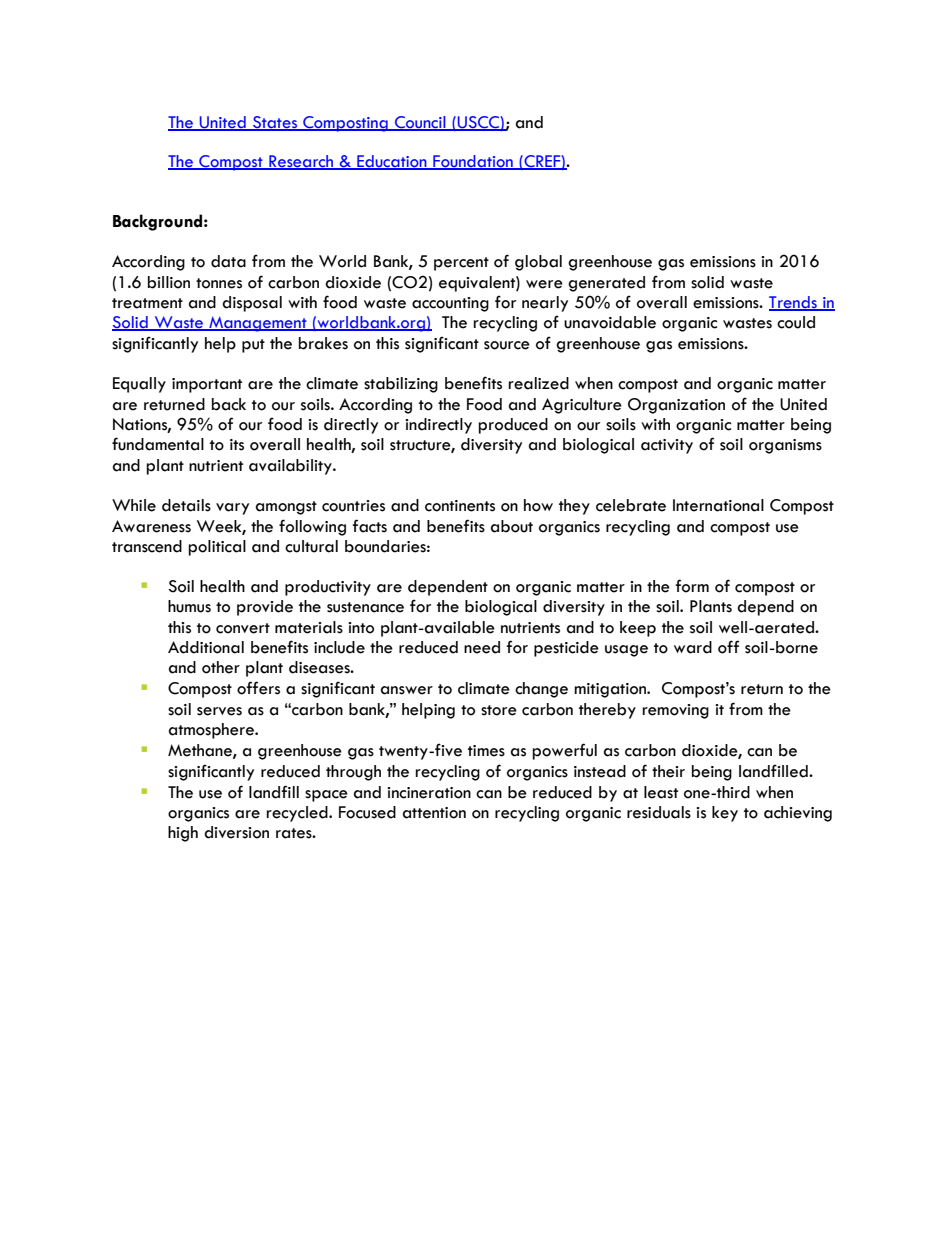  What do you see at coordinates (606, 284) in the page?
I see `generated` at bounding box center [606, 284].
